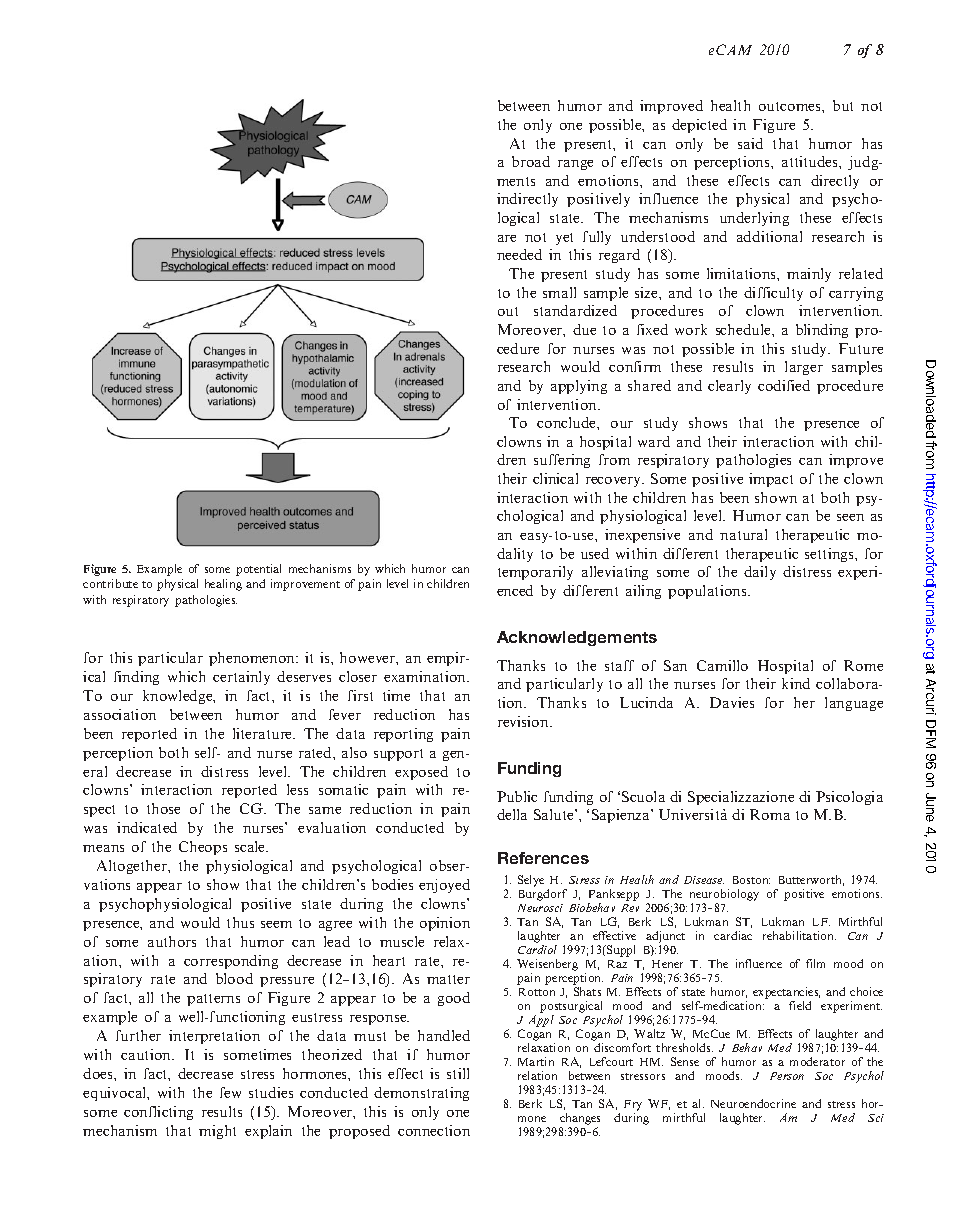 The height and width of the image is (1232, 953). I want to click on range, so click(575, 165).
